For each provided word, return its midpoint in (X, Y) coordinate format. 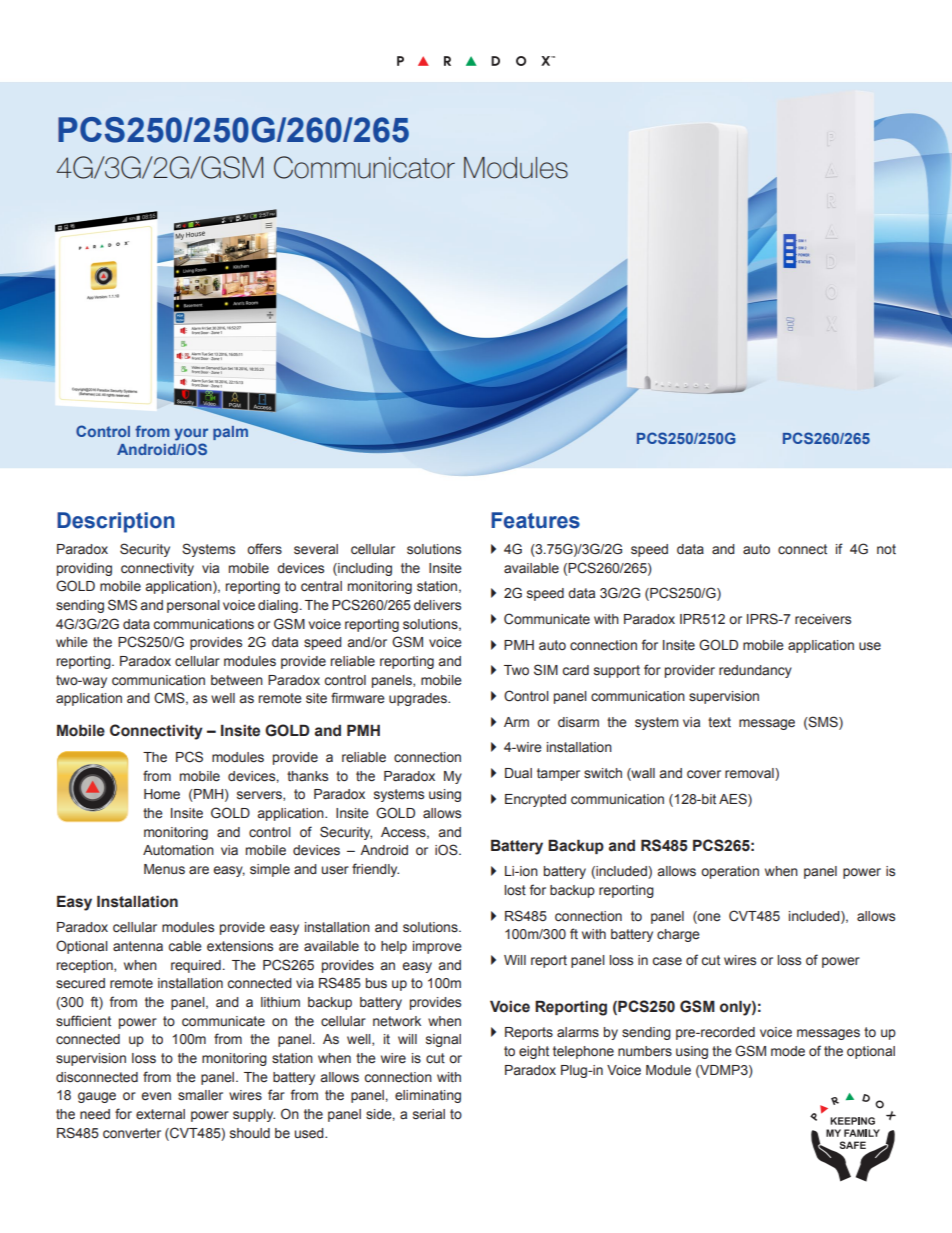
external (160, 1114)
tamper (558, 774)
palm (231, 431)
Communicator (364, 167)
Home (162, 794)
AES (734, 799)
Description (116, 522)
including (364, 569)
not (886, 549)
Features (535, 520)
